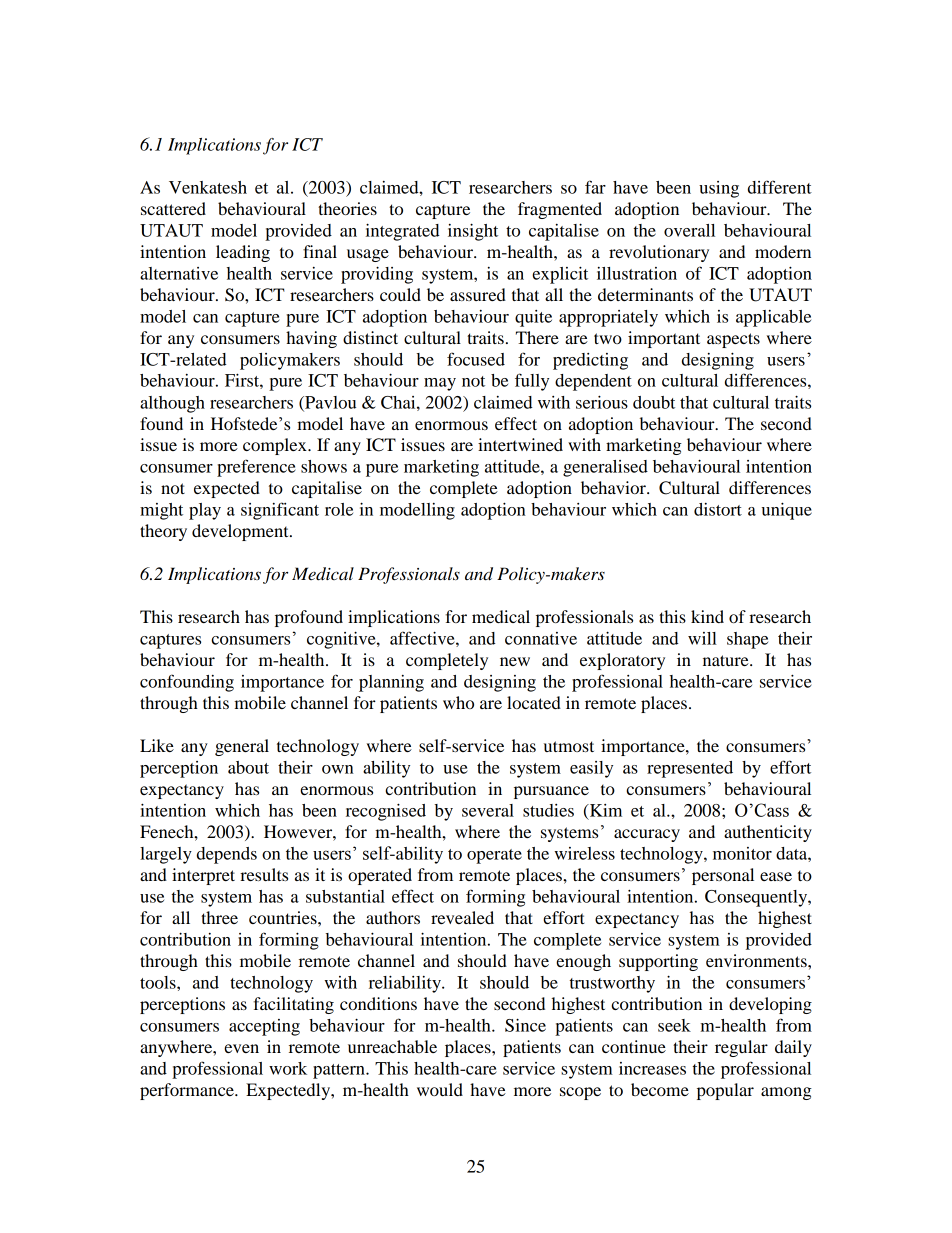 Image resolution: width=952 pixels, height=1233 pixels. Describe the element at coordinates (515, 661) in the screenshot. I see `new` at that location.
